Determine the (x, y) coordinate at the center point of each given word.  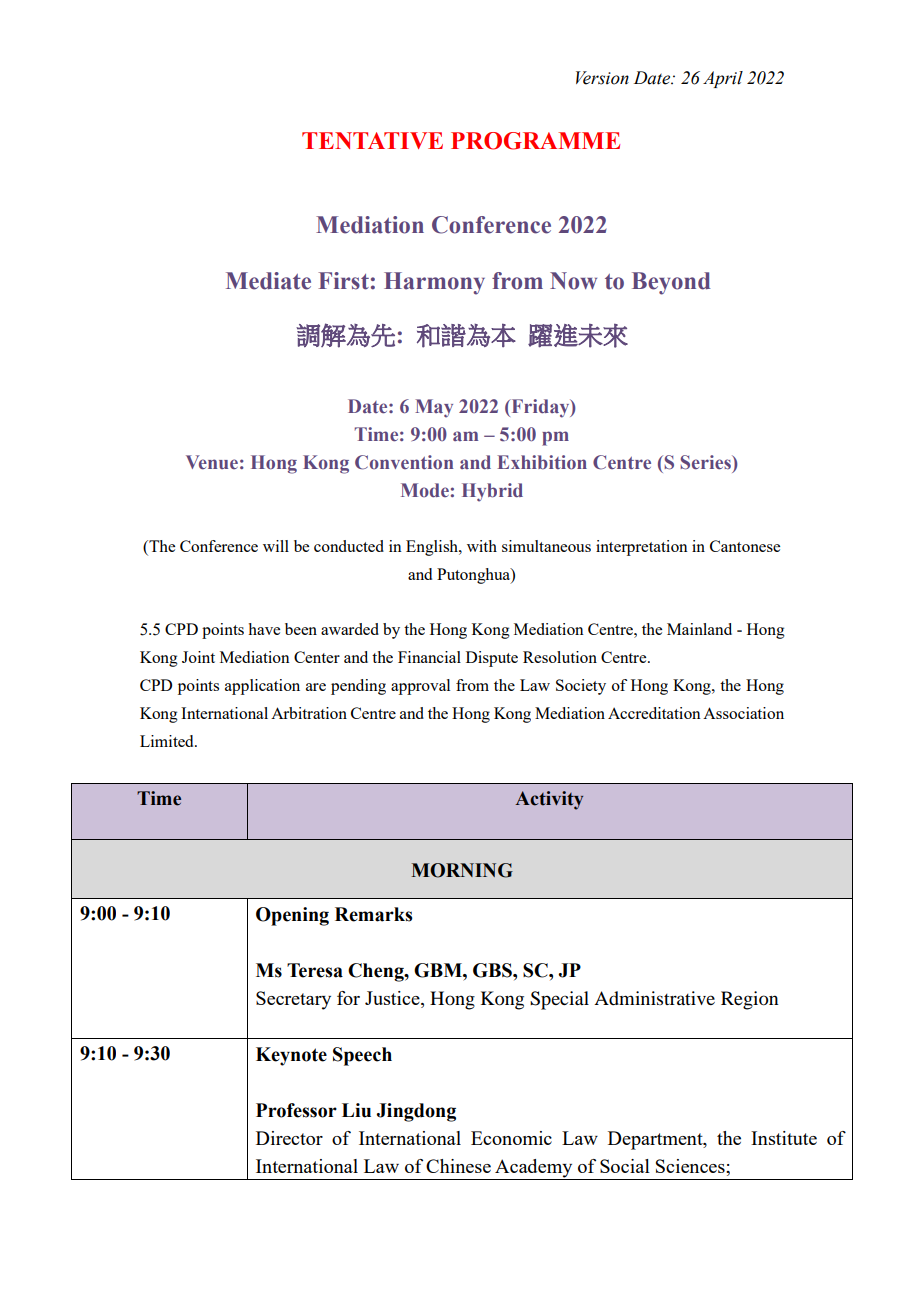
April (723, 79)
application (262, 687)
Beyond (671, 283)
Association (743, 713)
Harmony (434, 283)
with (482, 546)
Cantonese (745, 546)
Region (749, 1000)
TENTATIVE (372, 140)
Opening (292, 916)
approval (420, 687)
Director (289, 1138)
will (276, 546)
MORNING (462, 870)
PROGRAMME (535, 141)
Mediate (268, 281)
